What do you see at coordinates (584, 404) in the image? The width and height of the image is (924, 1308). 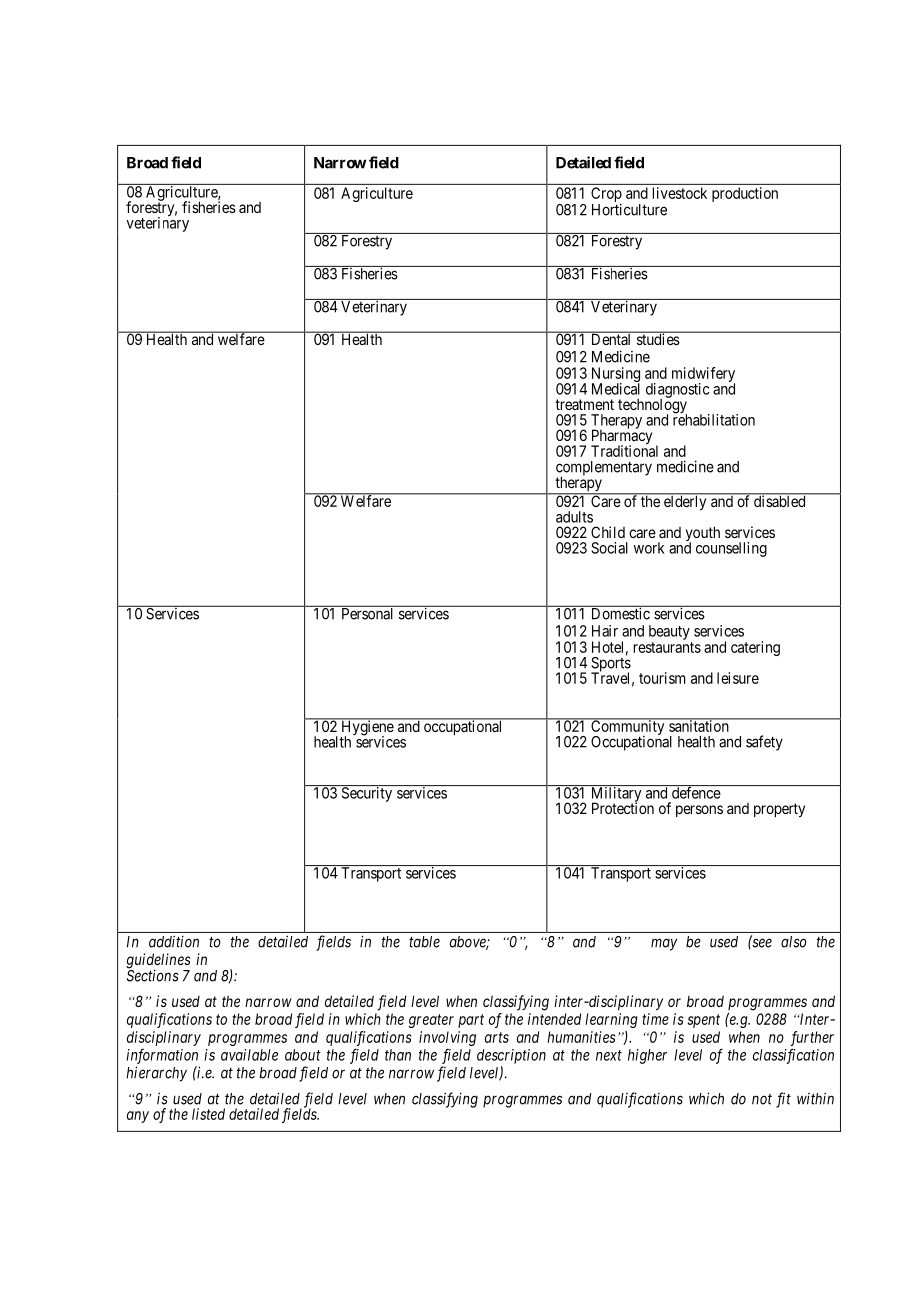 I see `treatment` at bounding box center [584, 404].
